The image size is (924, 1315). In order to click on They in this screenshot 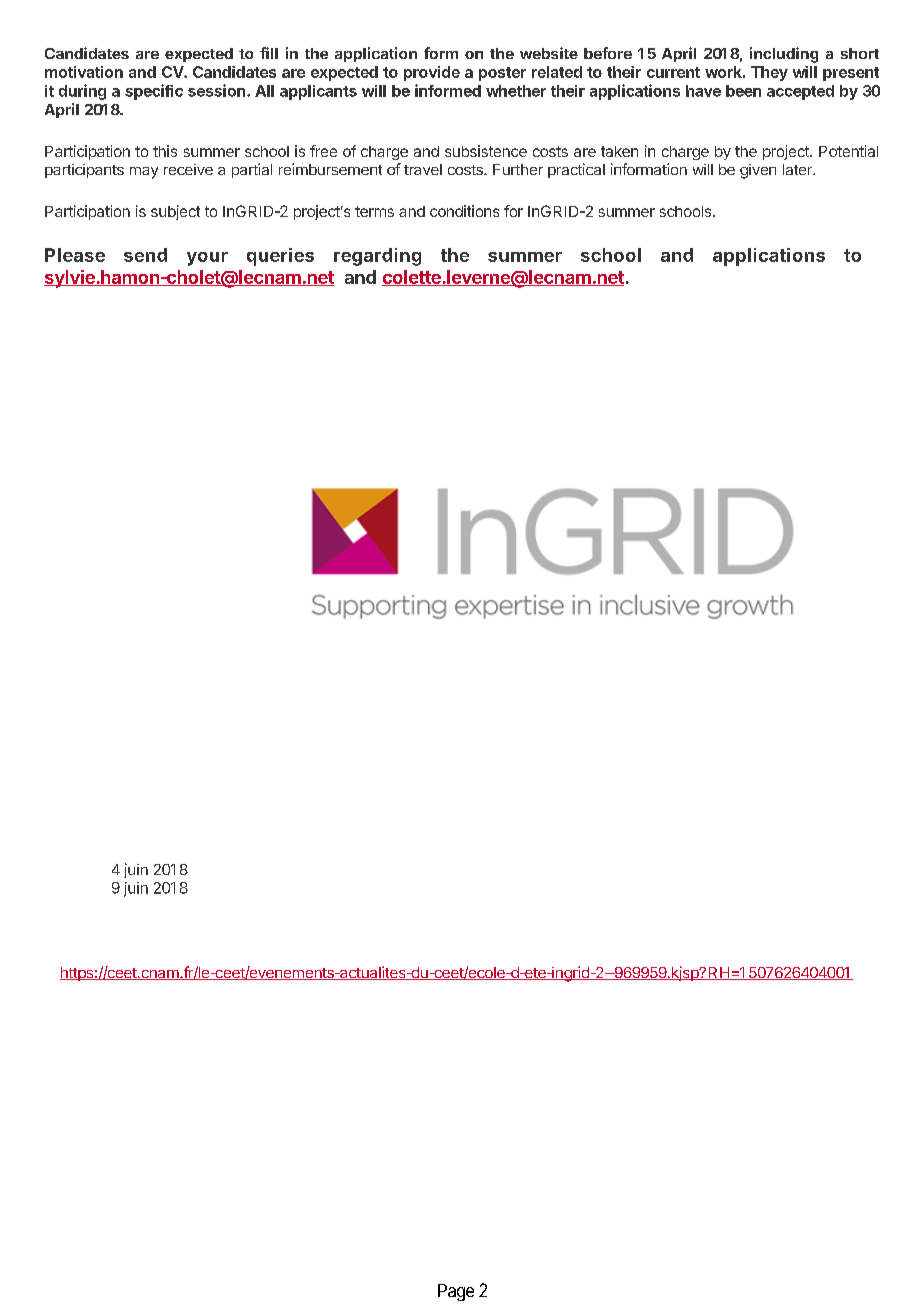, I will do `click(769, 73)`.
